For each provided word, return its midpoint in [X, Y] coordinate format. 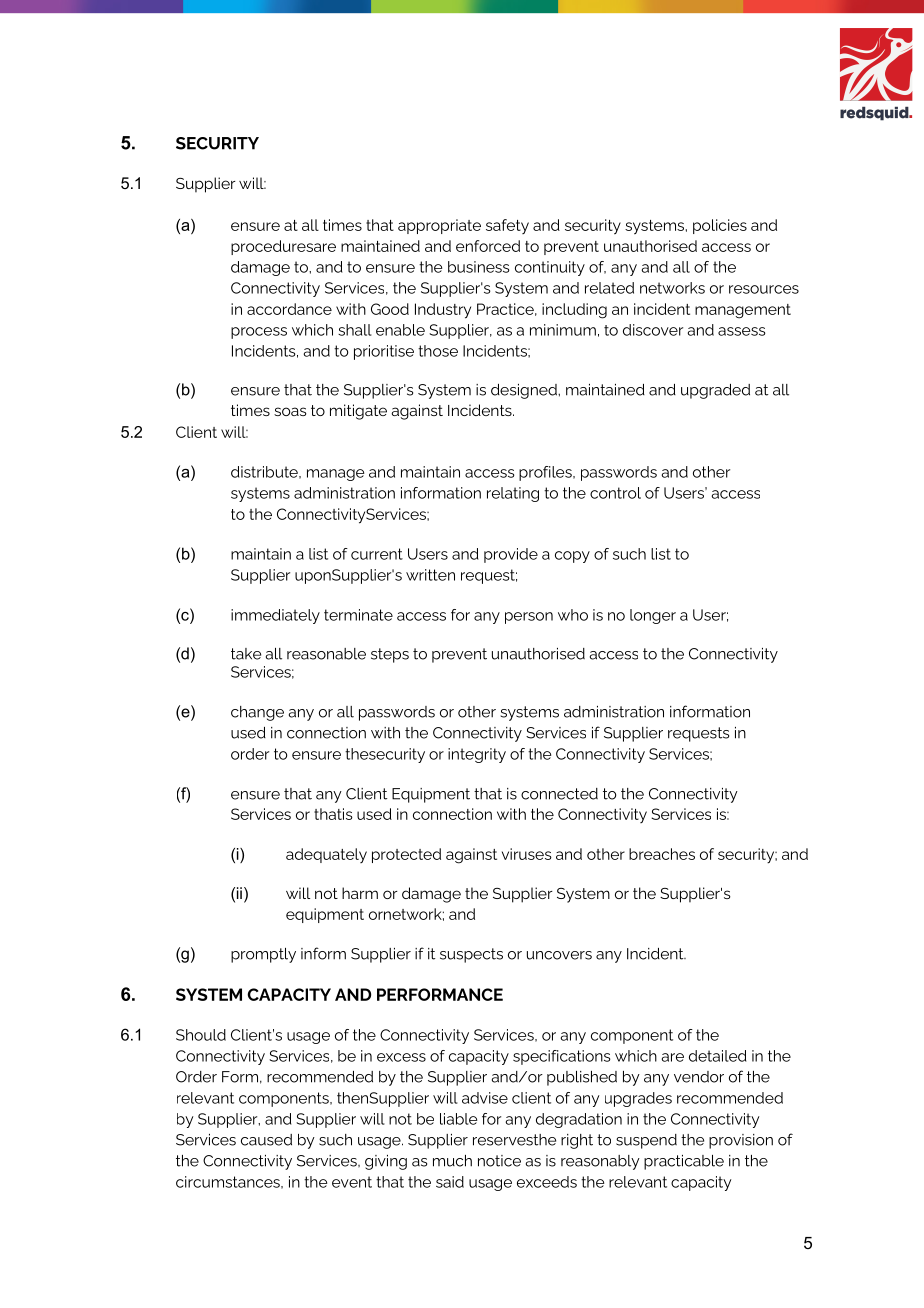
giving [386, 1162]
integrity [477, 755]
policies [720, 226]
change [257, 713]
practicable [684, 1162]
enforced [488, 246]
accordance [289, 309]
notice [499, 1161]
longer [653, 616]
